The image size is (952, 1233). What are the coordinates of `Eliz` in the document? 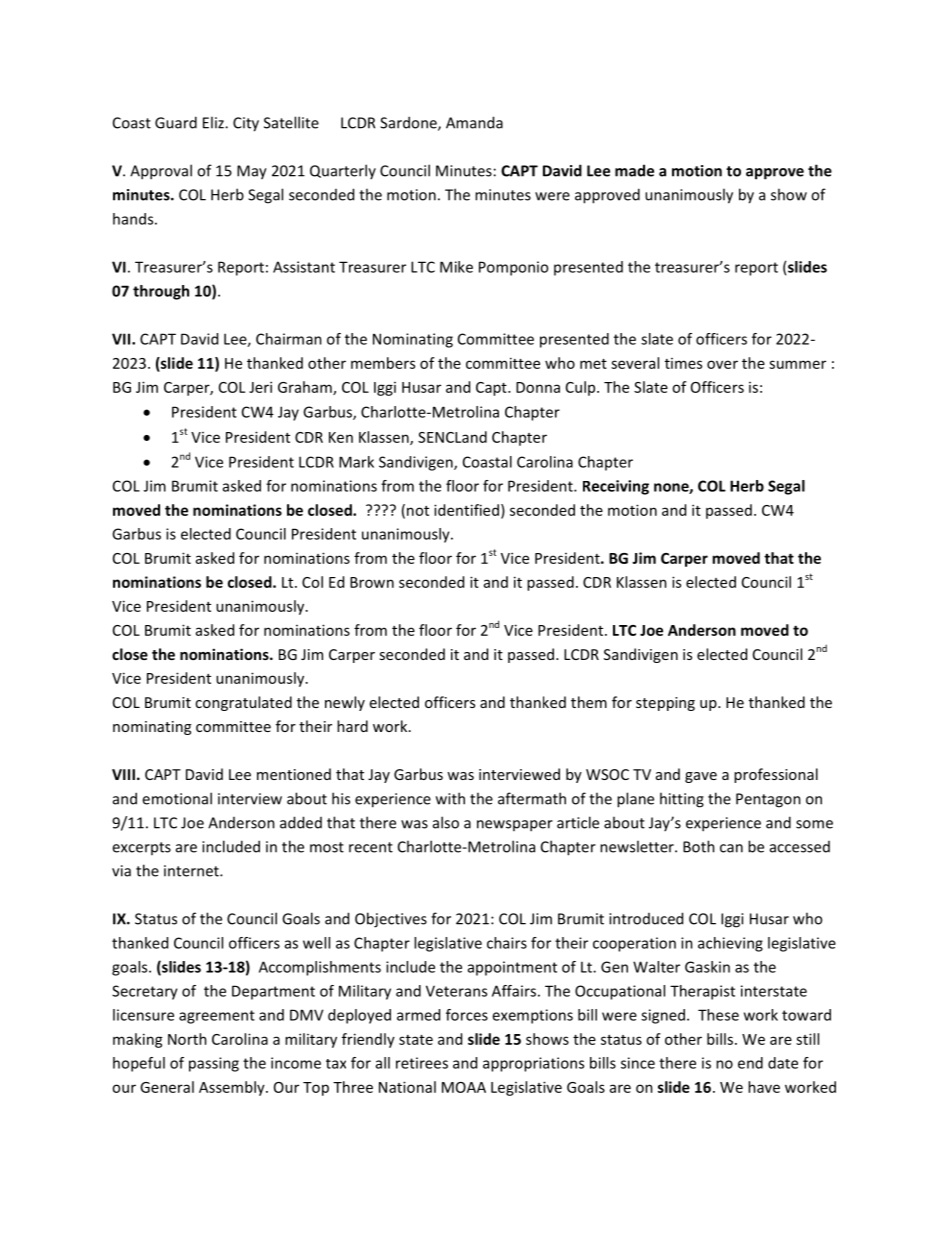 It's located at (214, 122).
